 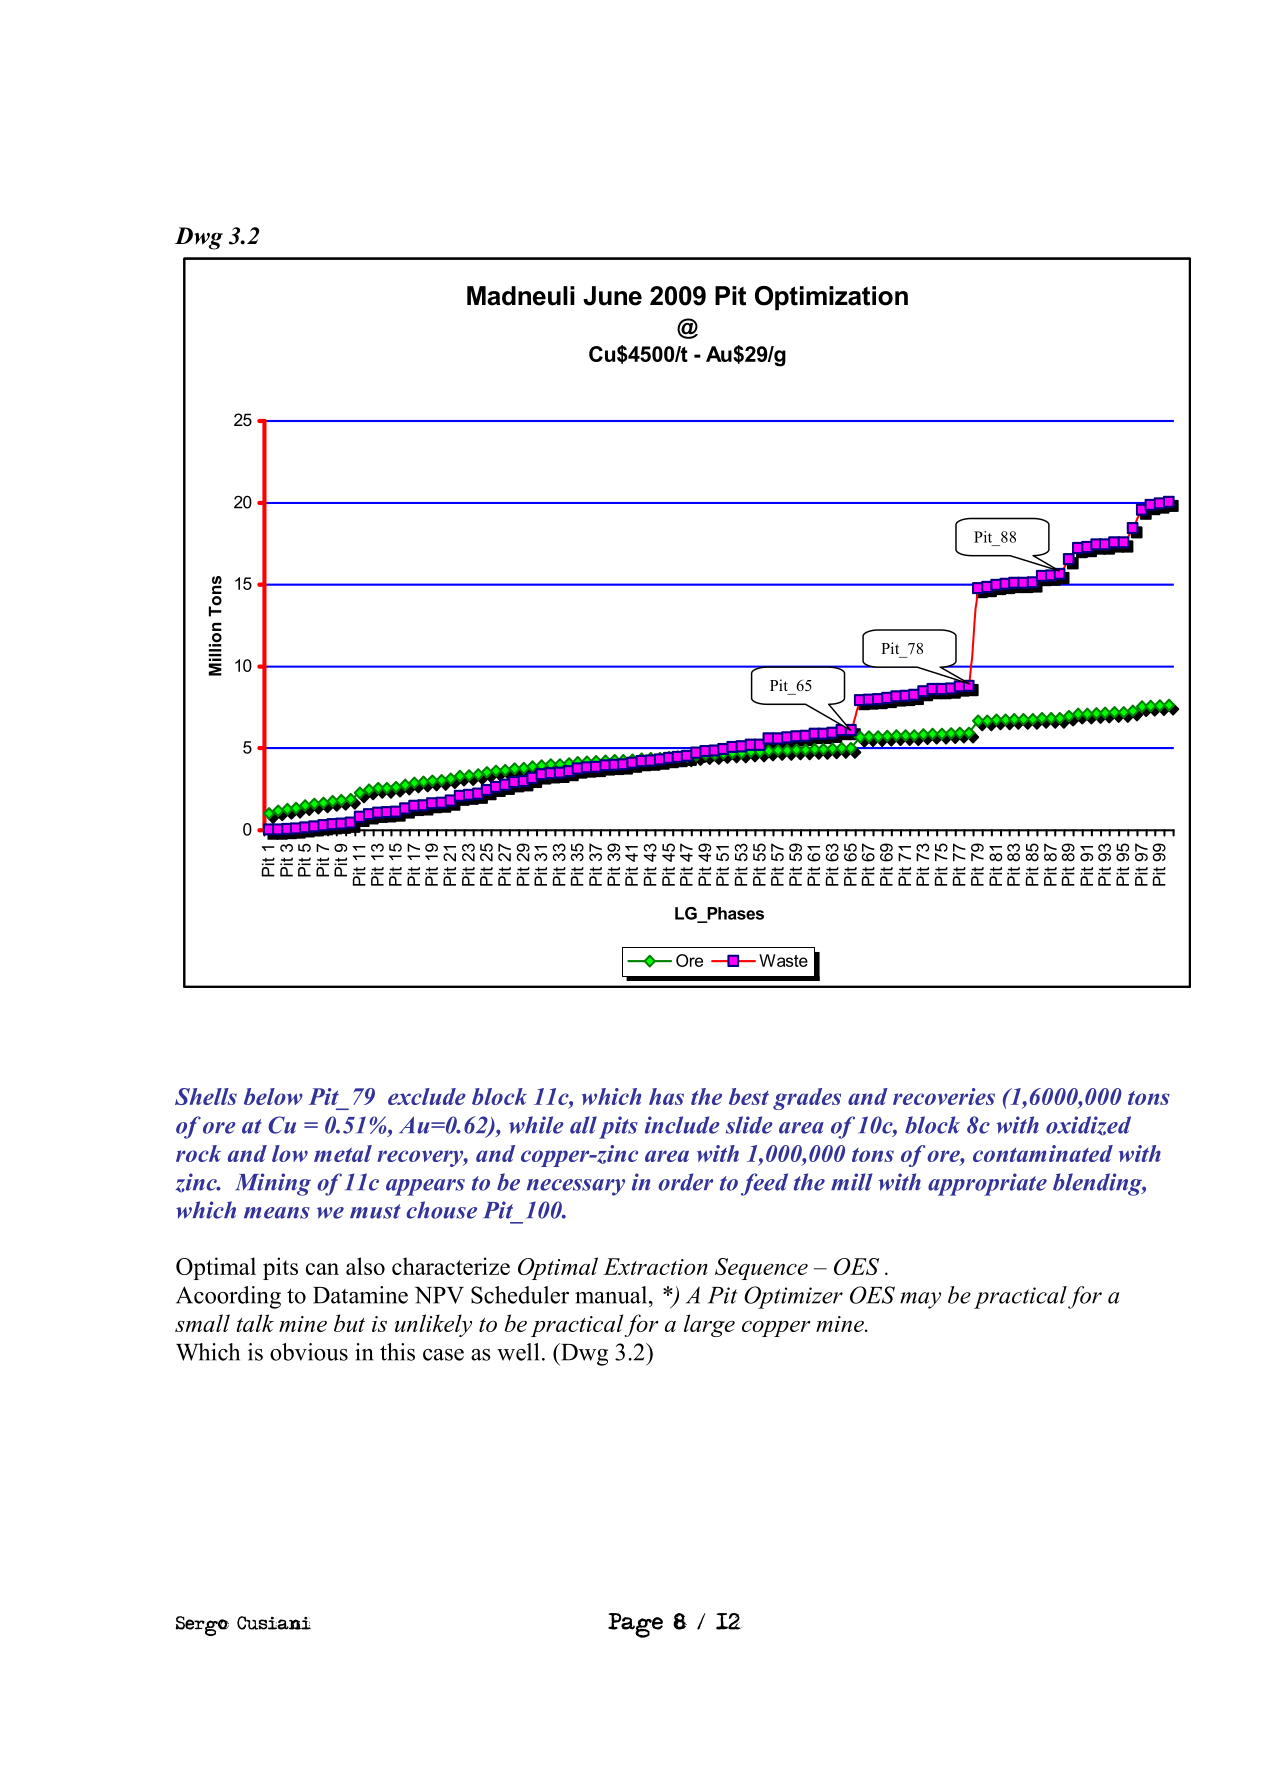 I want to click on Page, so click(x=635, y=1625).
